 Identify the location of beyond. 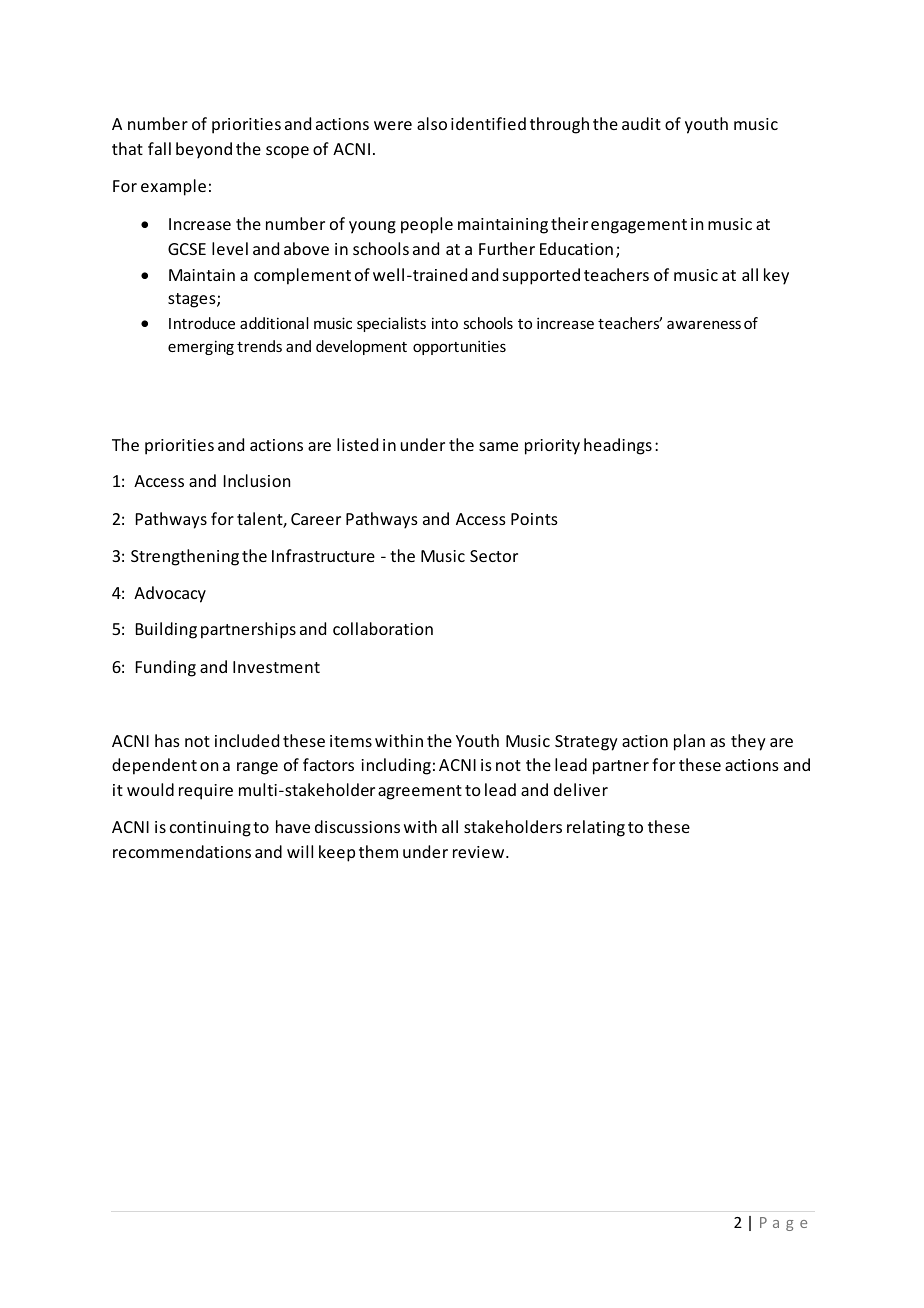
(204, 150).
